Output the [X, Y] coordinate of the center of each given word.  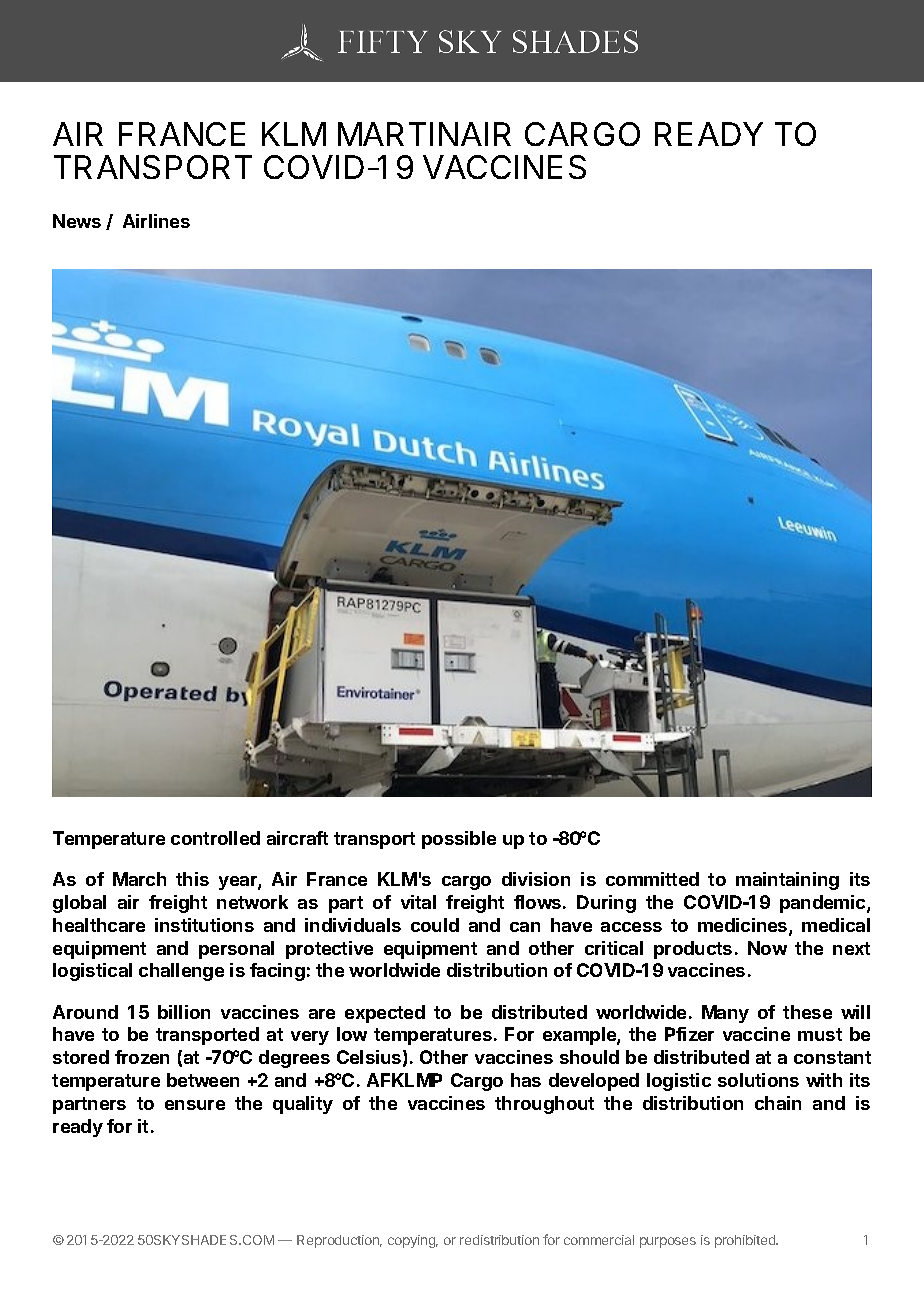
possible [459, 840]
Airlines [156, 221]
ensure [195, 1105]
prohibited [746, 1241]
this [192, 879]
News [77, 221]
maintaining [787, 881]
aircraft [297, 838]
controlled [215, 838]
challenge [181, 972]
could [435, 925]
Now [767, 948]
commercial [599, 1240]
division [536, 879]
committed [652, 879]
